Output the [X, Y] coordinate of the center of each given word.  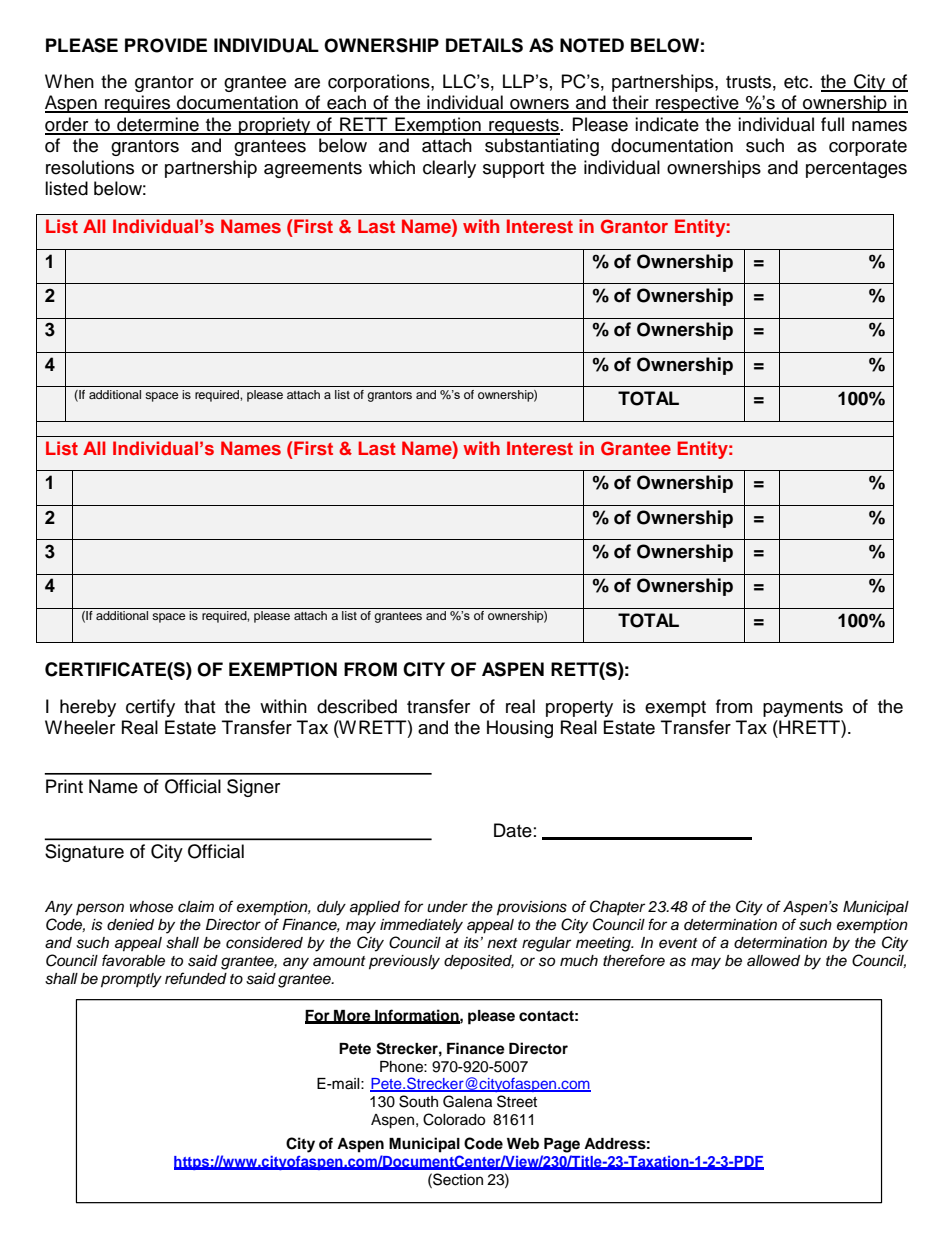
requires [138, 104]
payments [803, 709]
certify [150, 708]
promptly [131, 980]
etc [797, 82]
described [357, 706]
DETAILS [484, 45]
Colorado [454, 1119]
